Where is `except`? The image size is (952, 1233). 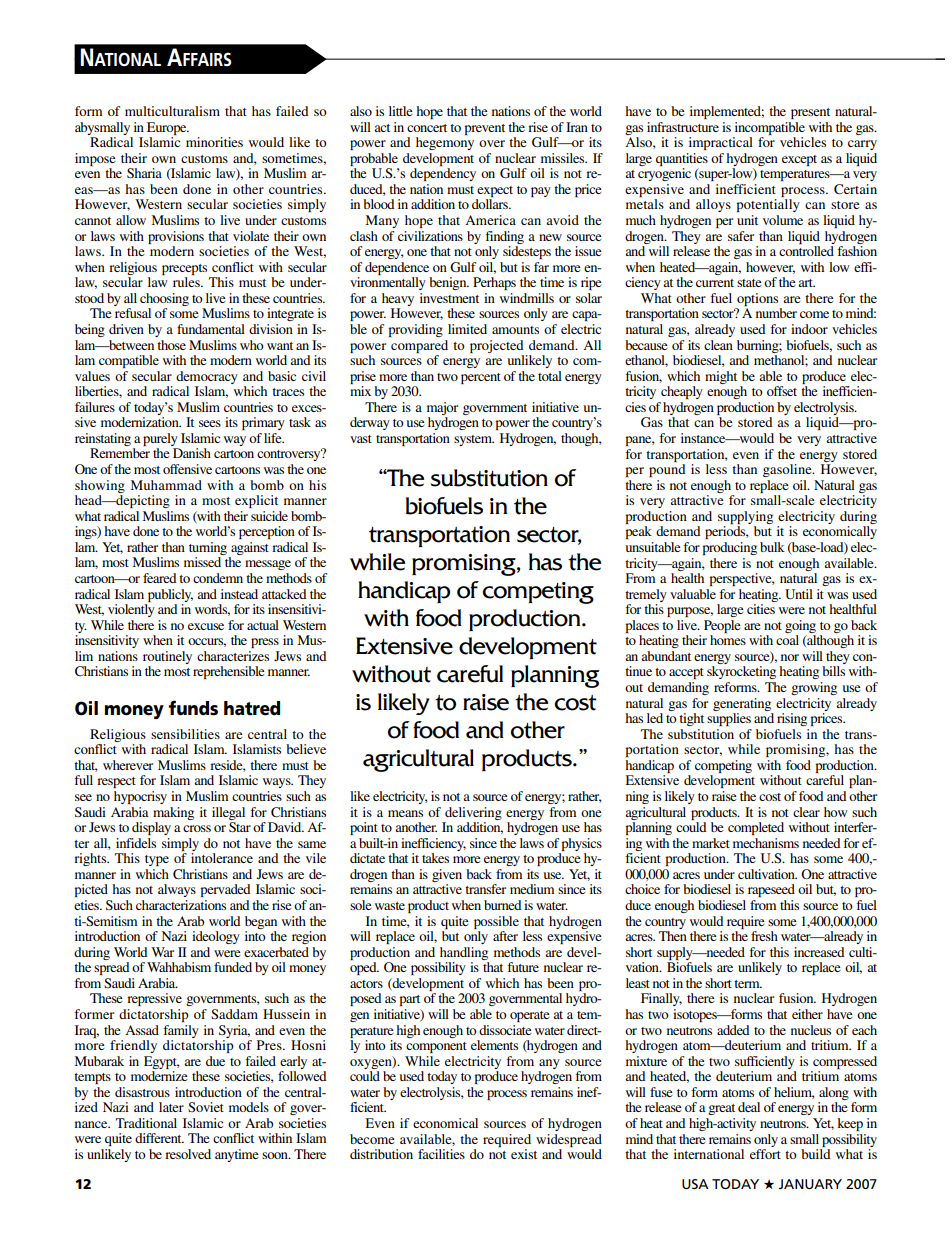
except is located at coordinates (799, 160).
